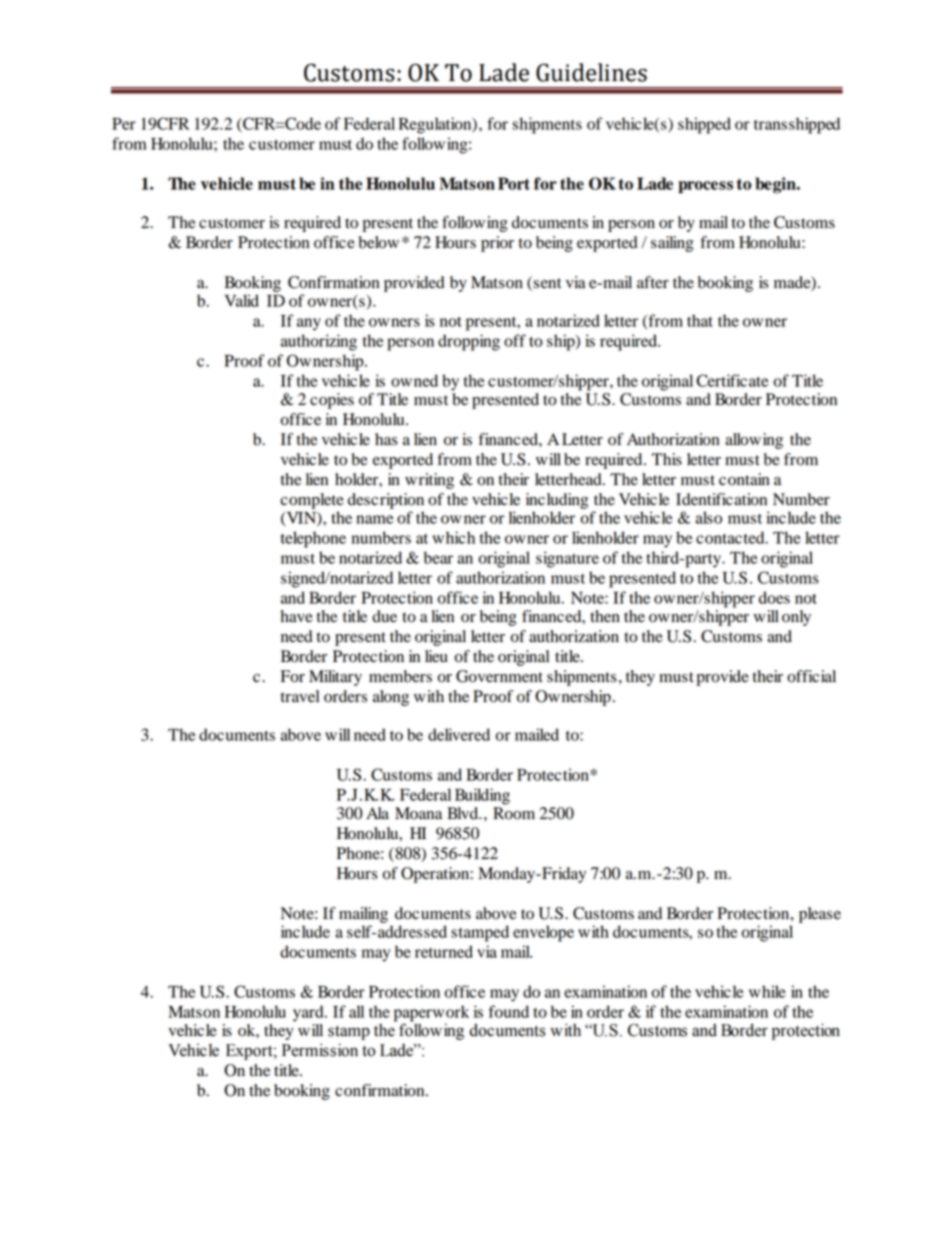 Image resolution: width=952 pixels, height=1233 pixels. What do you see at coordinates (309, 1013) in the page?
I see `yard` at bounding box center [309, 1013].
